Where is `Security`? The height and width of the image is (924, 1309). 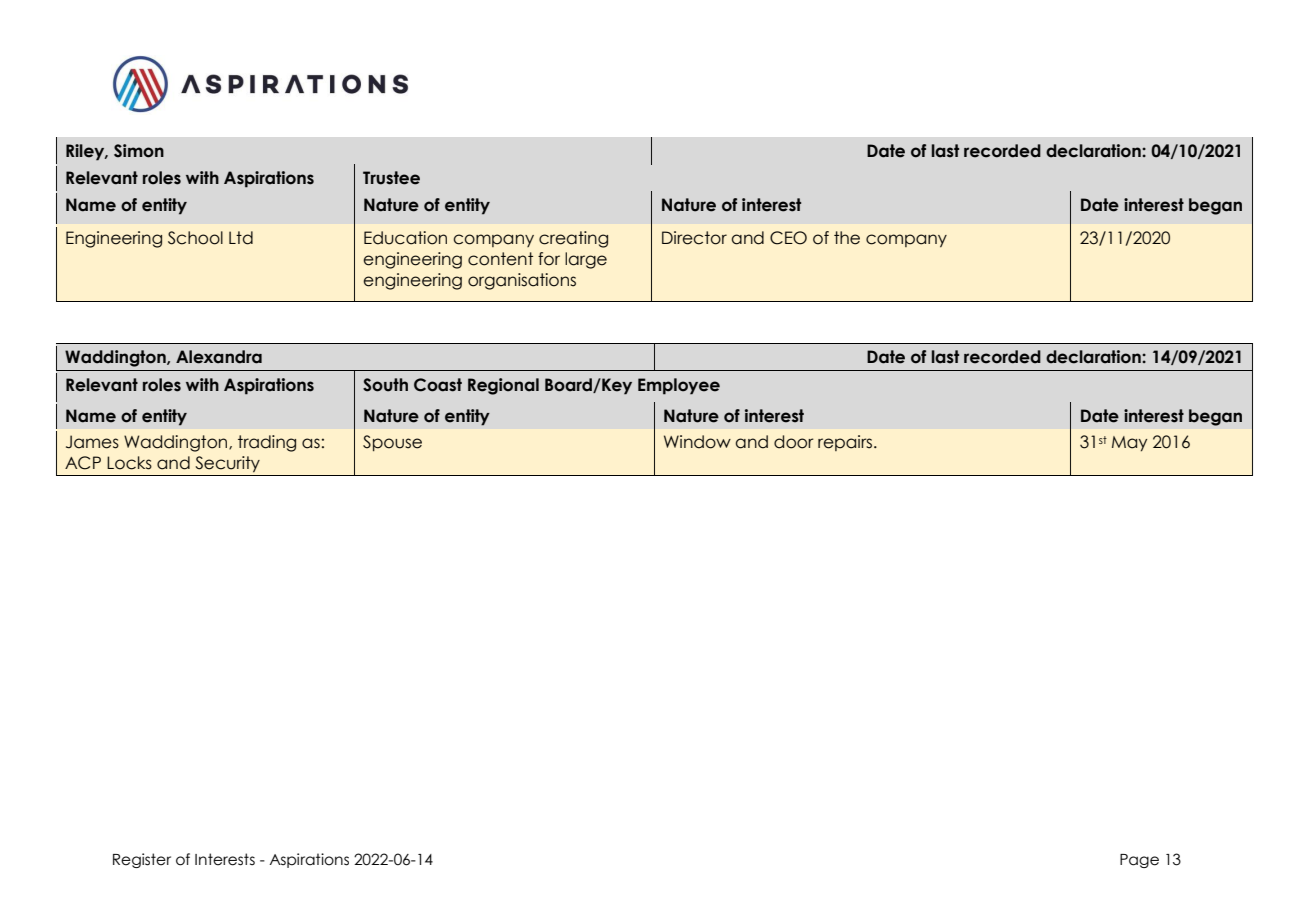 Security is located at coordinates (227, 464).
